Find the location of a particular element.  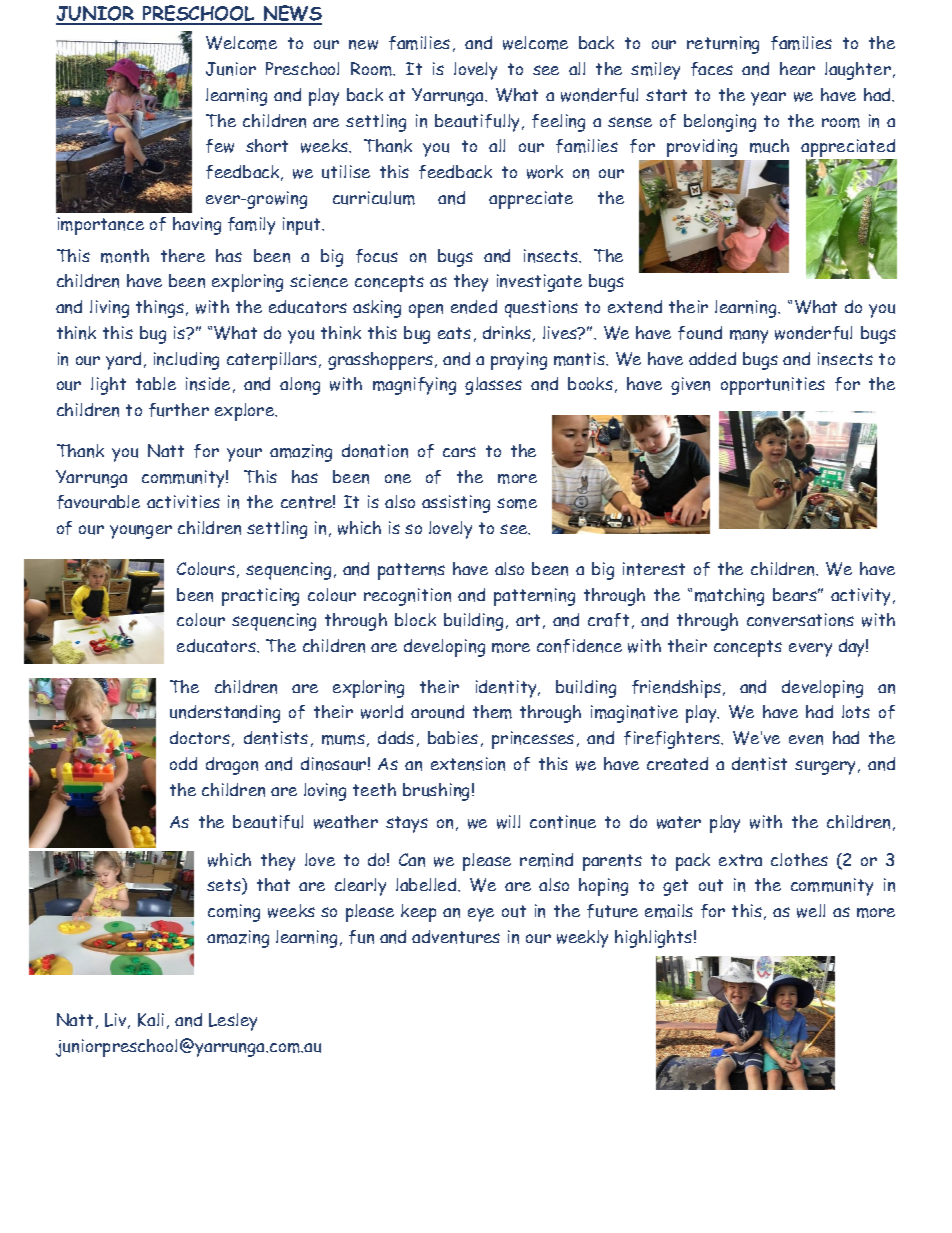

adventures is located at coordinates (456, 937).
